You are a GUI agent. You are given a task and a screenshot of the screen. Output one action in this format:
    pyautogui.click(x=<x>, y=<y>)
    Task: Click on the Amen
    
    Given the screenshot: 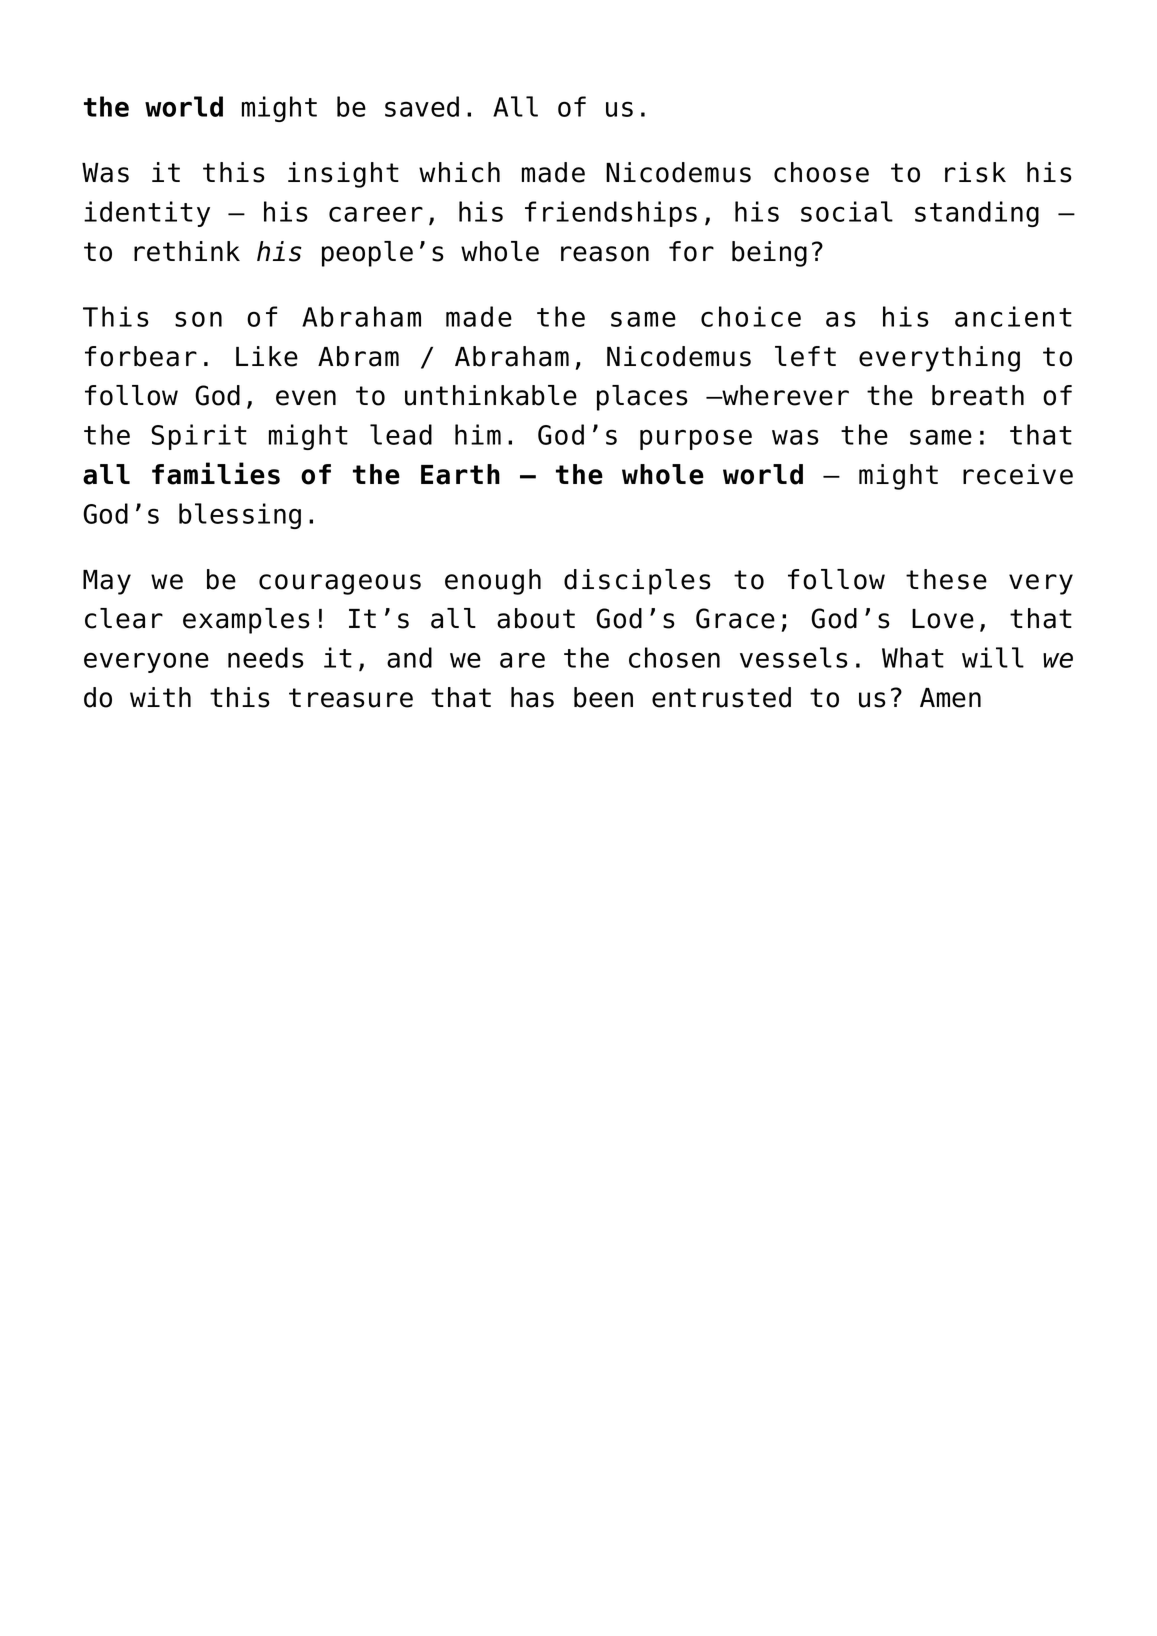 What is the action you would take?
    pyautogui.click(x=950, y=698)
